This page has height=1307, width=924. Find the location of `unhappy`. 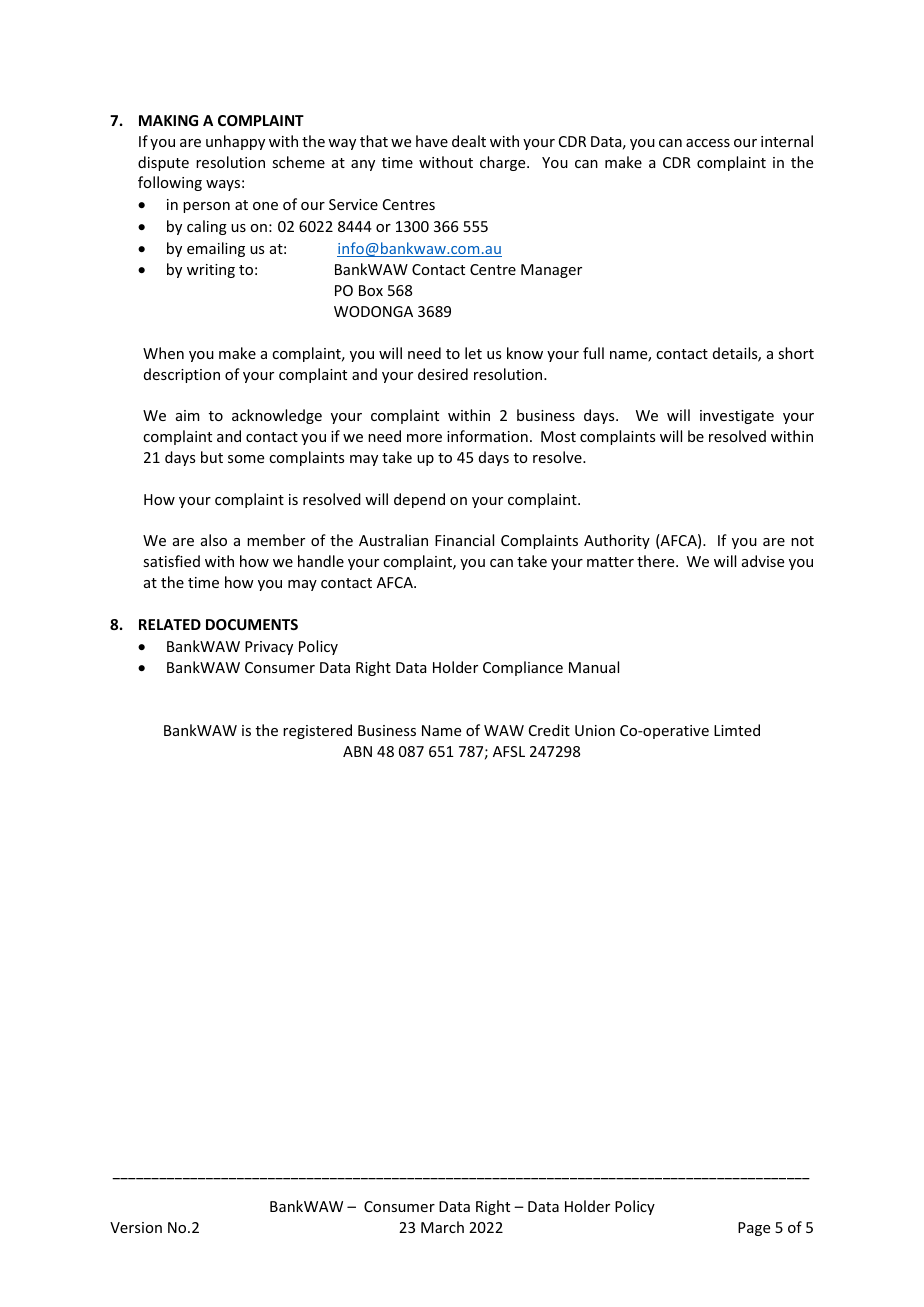

unhappy is located at coordinates (235, 142).
